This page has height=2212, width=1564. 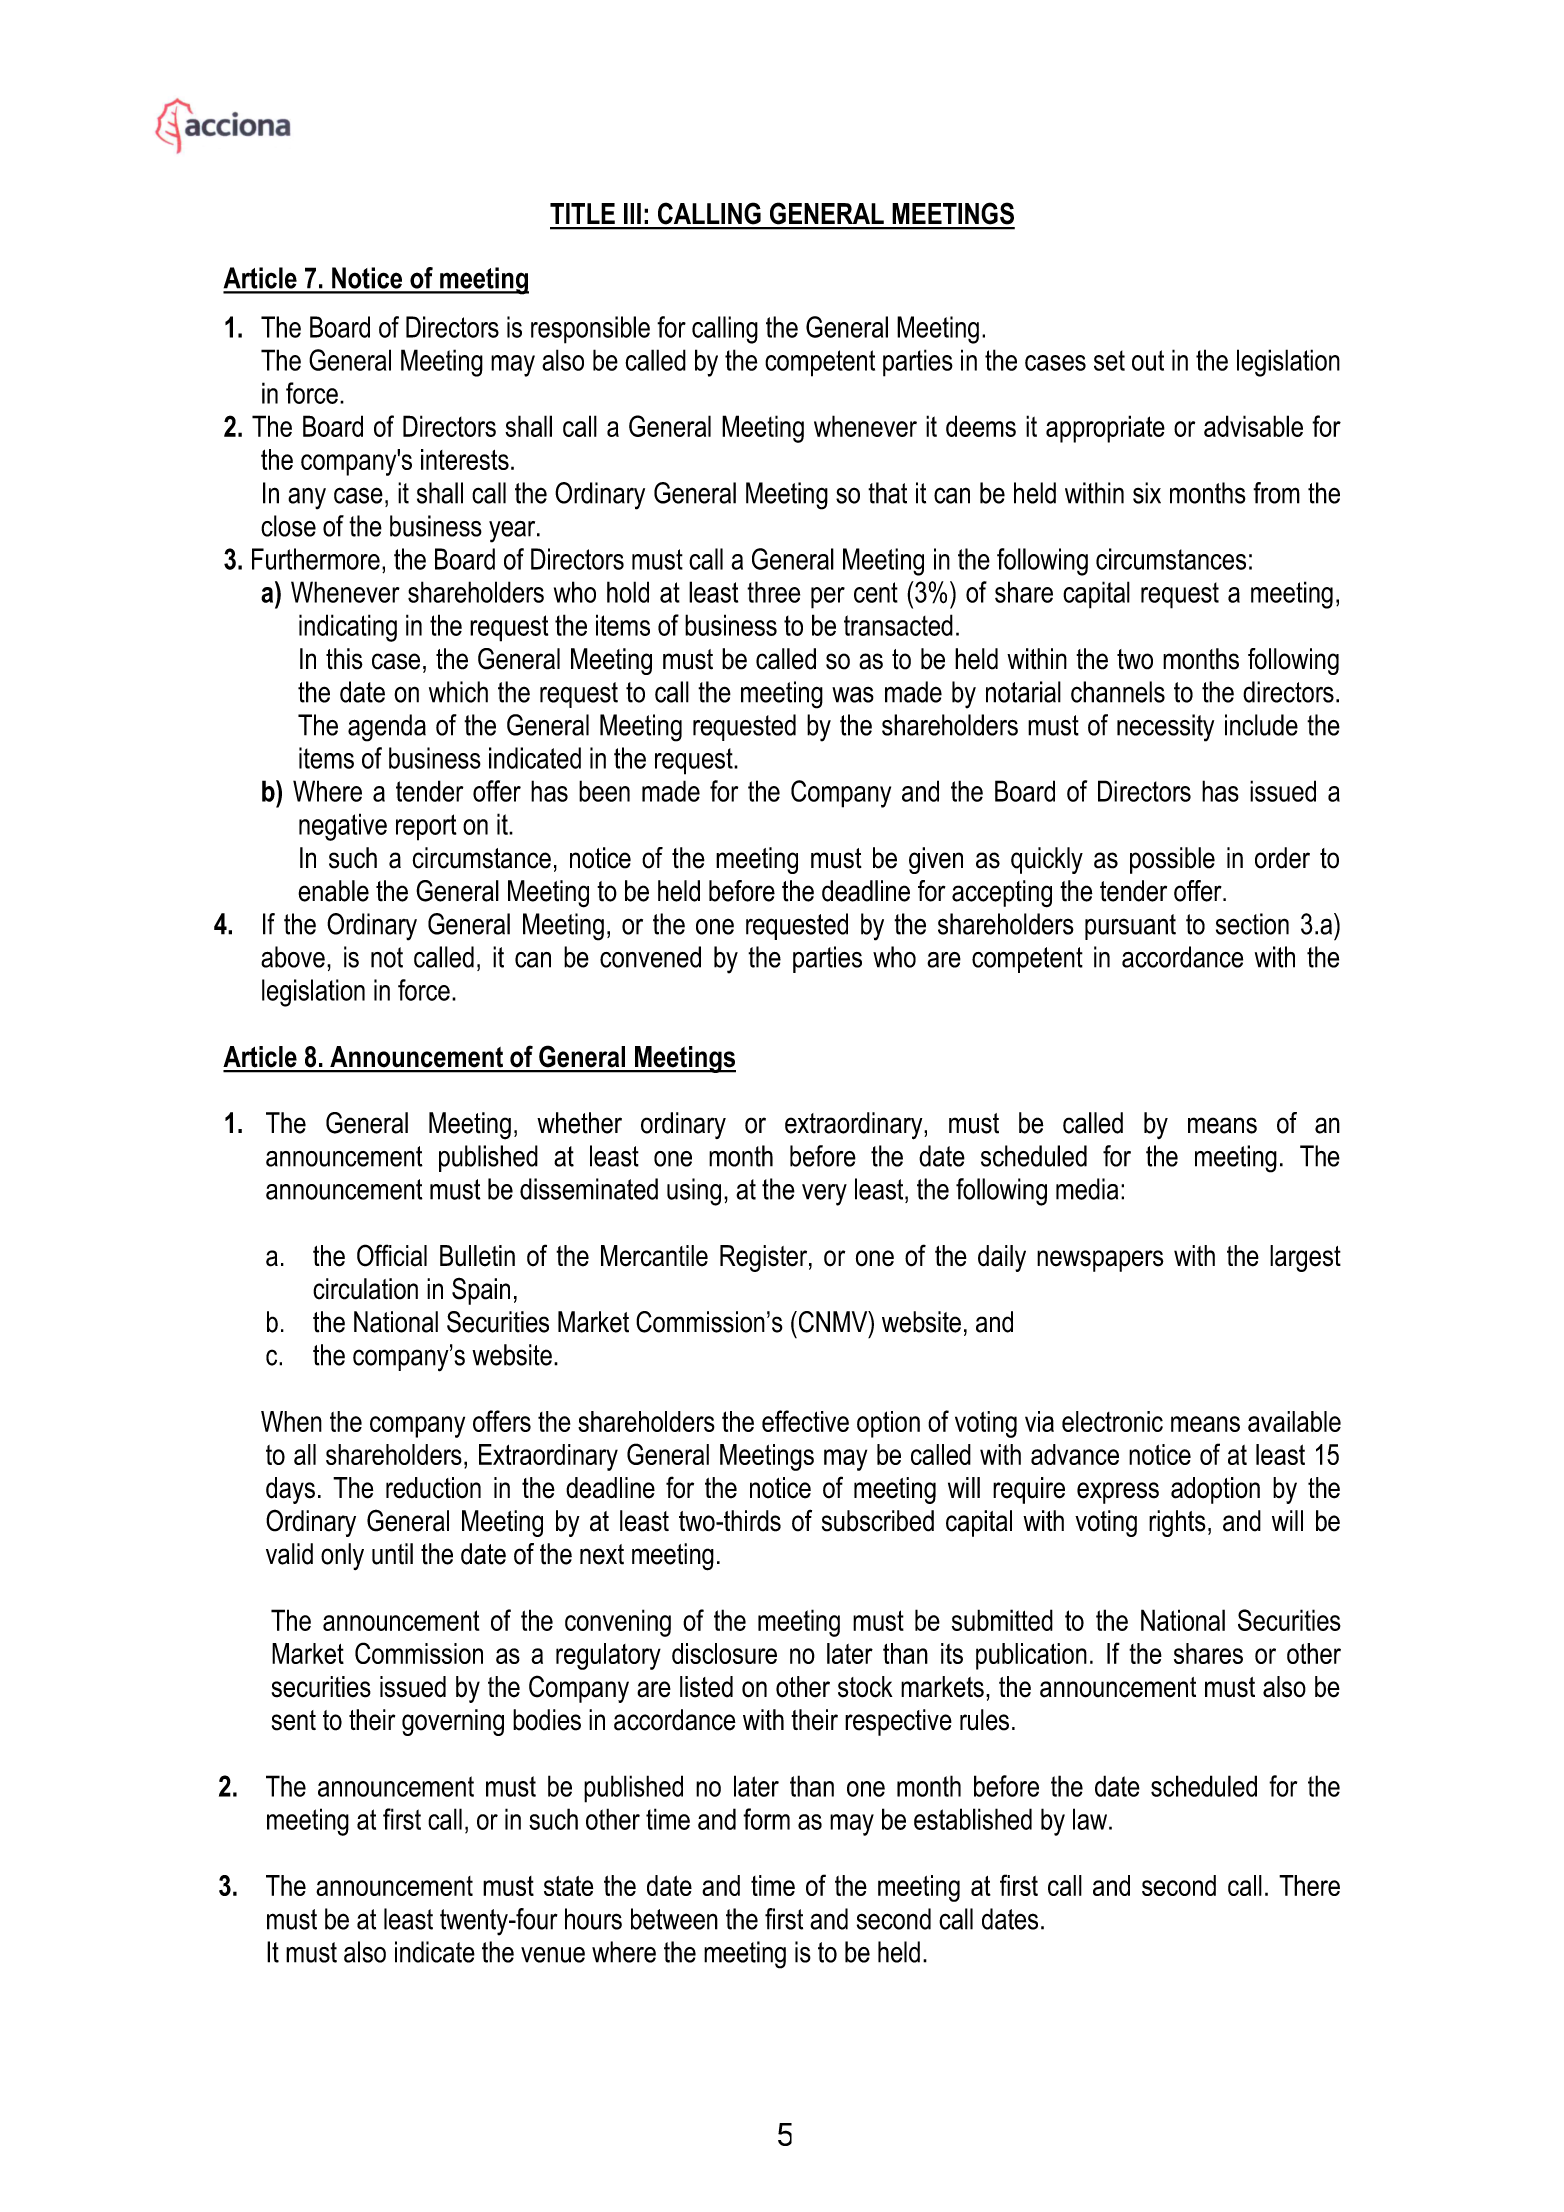 I want to click on venue, so click(x=553, y=1955).
